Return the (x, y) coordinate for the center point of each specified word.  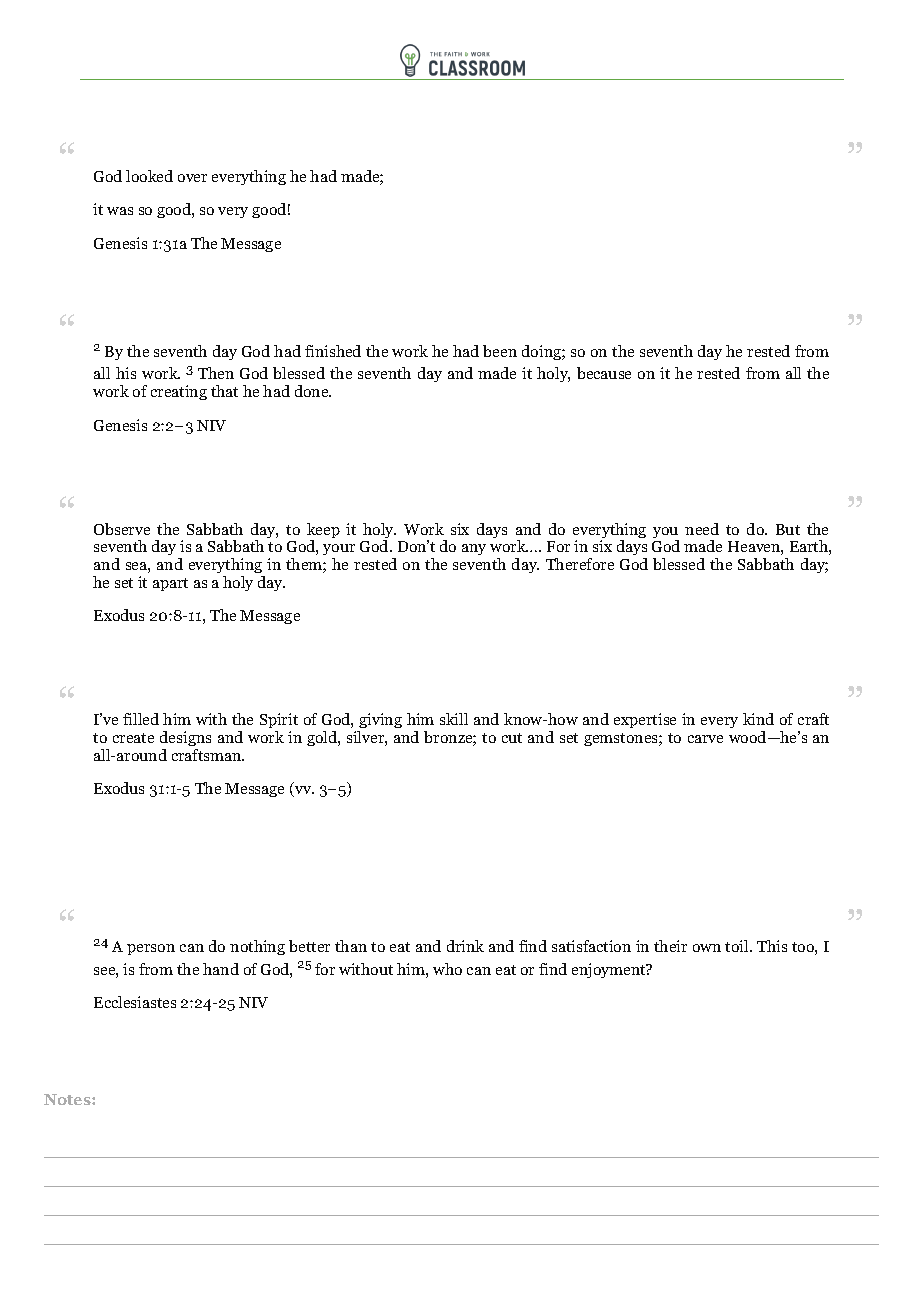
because (604, 373)
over (192, 178)
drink (465, 946)
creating (179, 392)
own (707, 948)
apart (170, 584)
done (313, 391)
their (670, 946)
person (151, 949)
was (120, 211)
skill (454, 719)
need (702, 529)
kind (758, 719)
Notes (68, 1099)
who (447, 969)
